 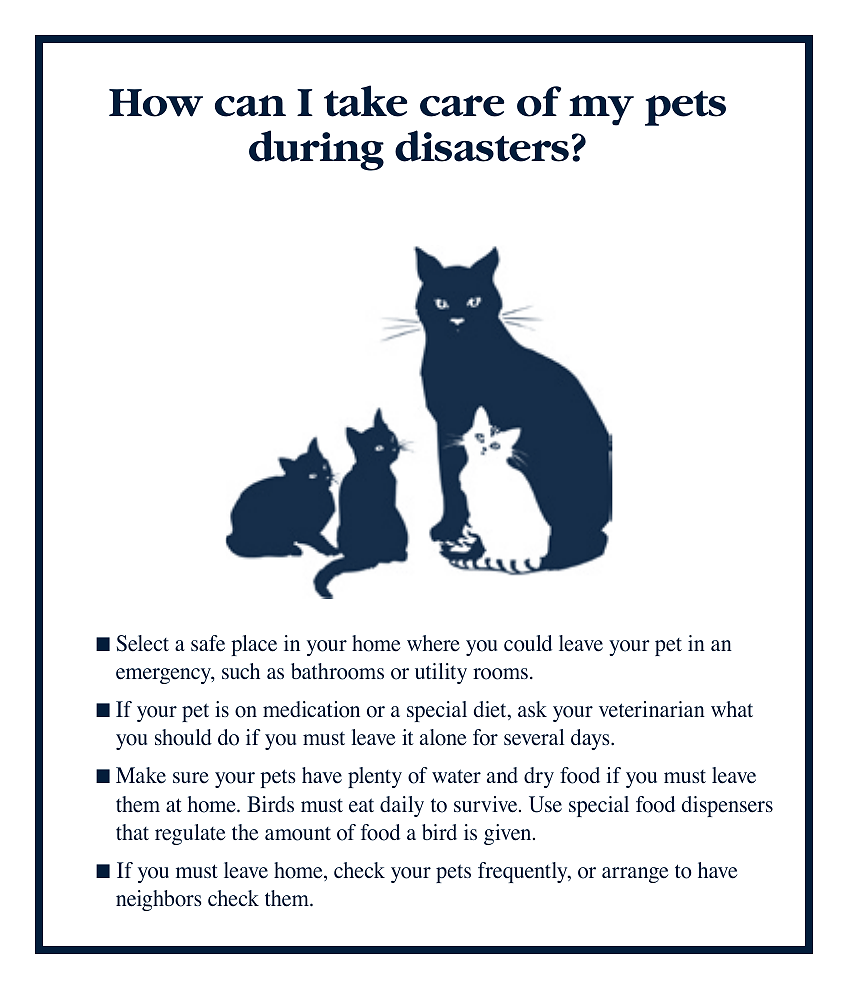 What do you see at coordinates (462, 106) in the screenshot?
I see `care` at bounding box center [462, 106].
